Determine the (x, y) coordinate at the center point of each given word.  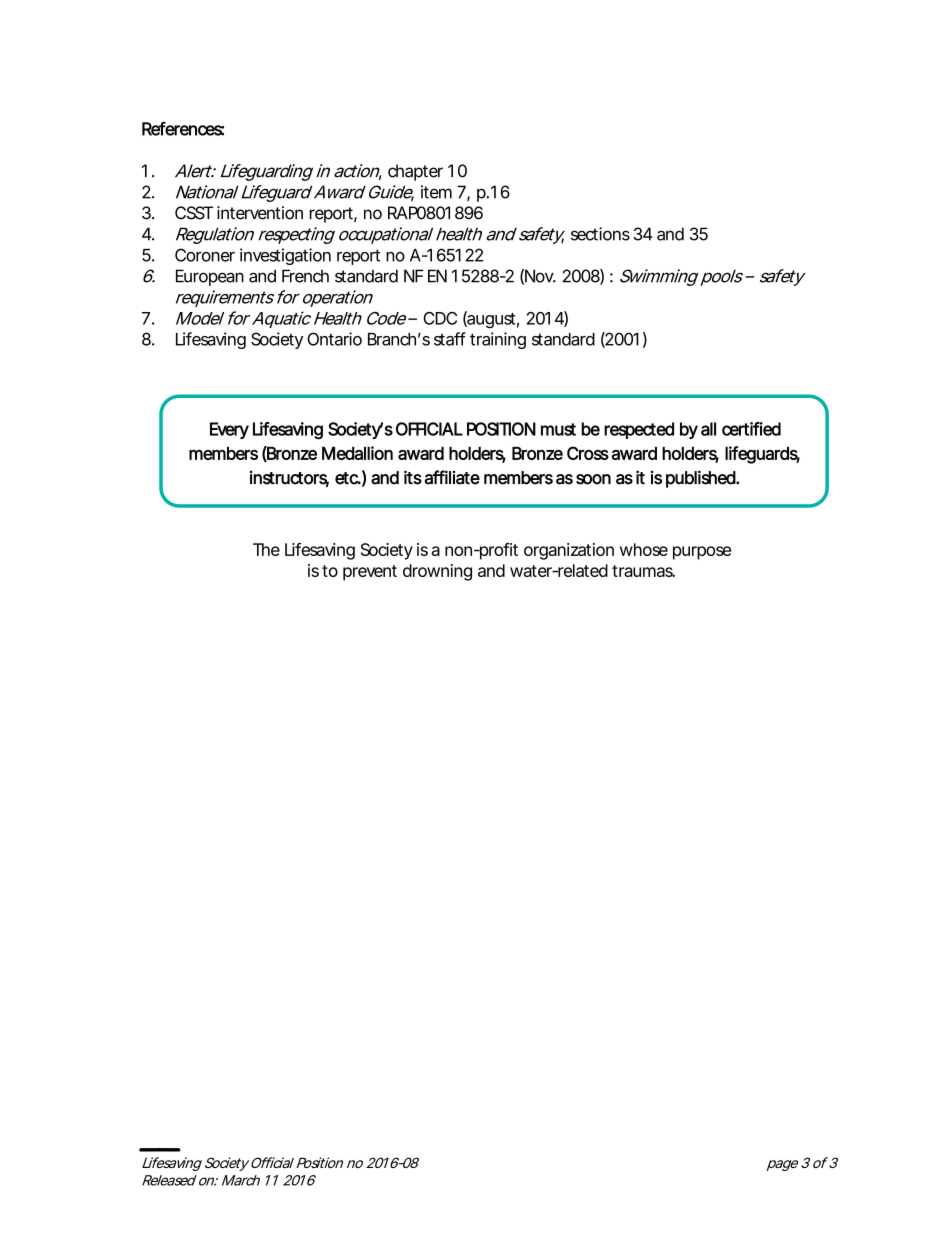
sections (600, 234)
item (436, 192)
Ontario (334, 339)
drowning (437, 572)
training (498, 340)
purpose (702, 553)
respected (639, 430)
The (266, 549)
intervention (260, 213)
